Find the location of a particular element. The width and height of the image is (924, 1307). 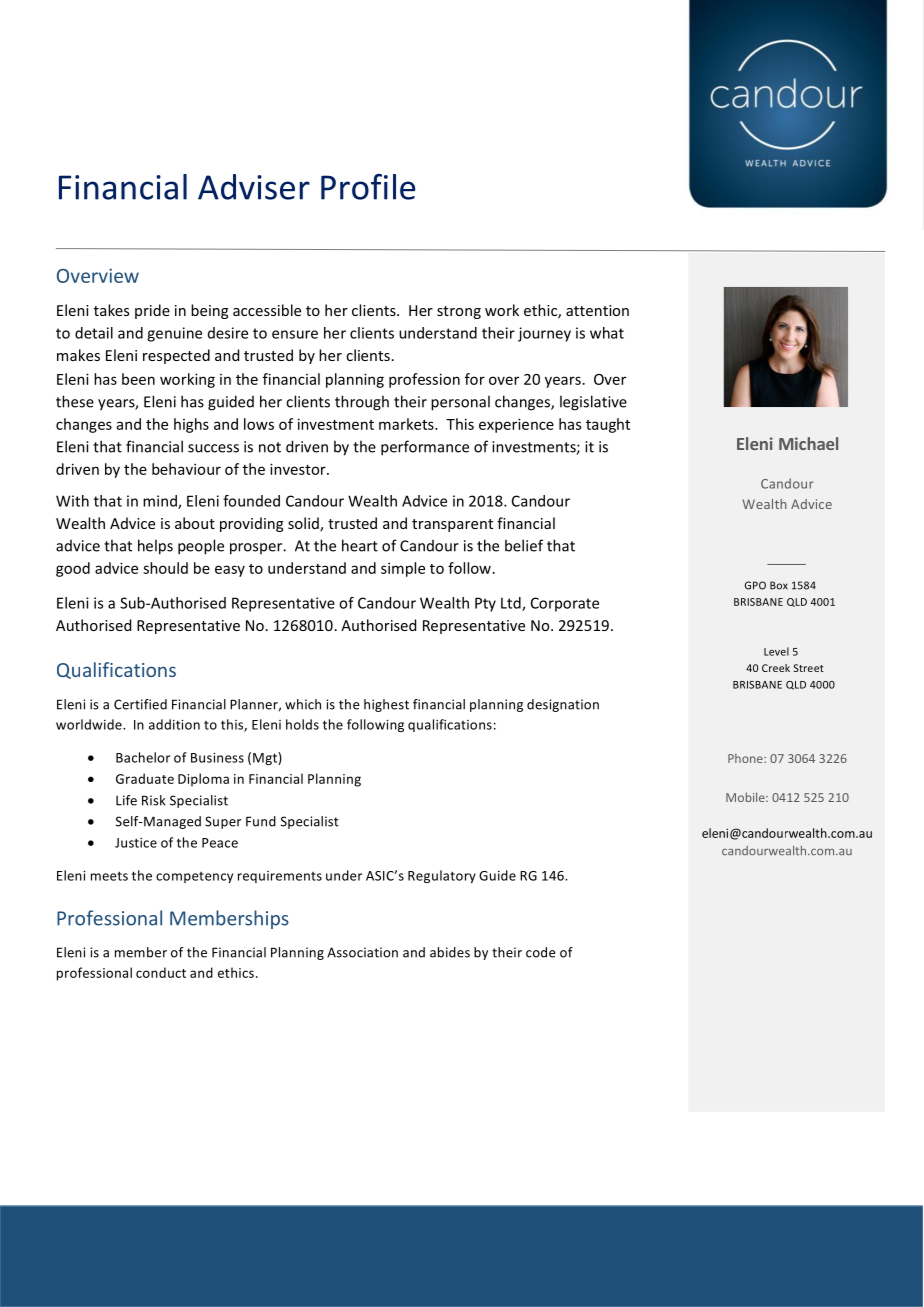

GPO is located at coordinates (755, 585).
